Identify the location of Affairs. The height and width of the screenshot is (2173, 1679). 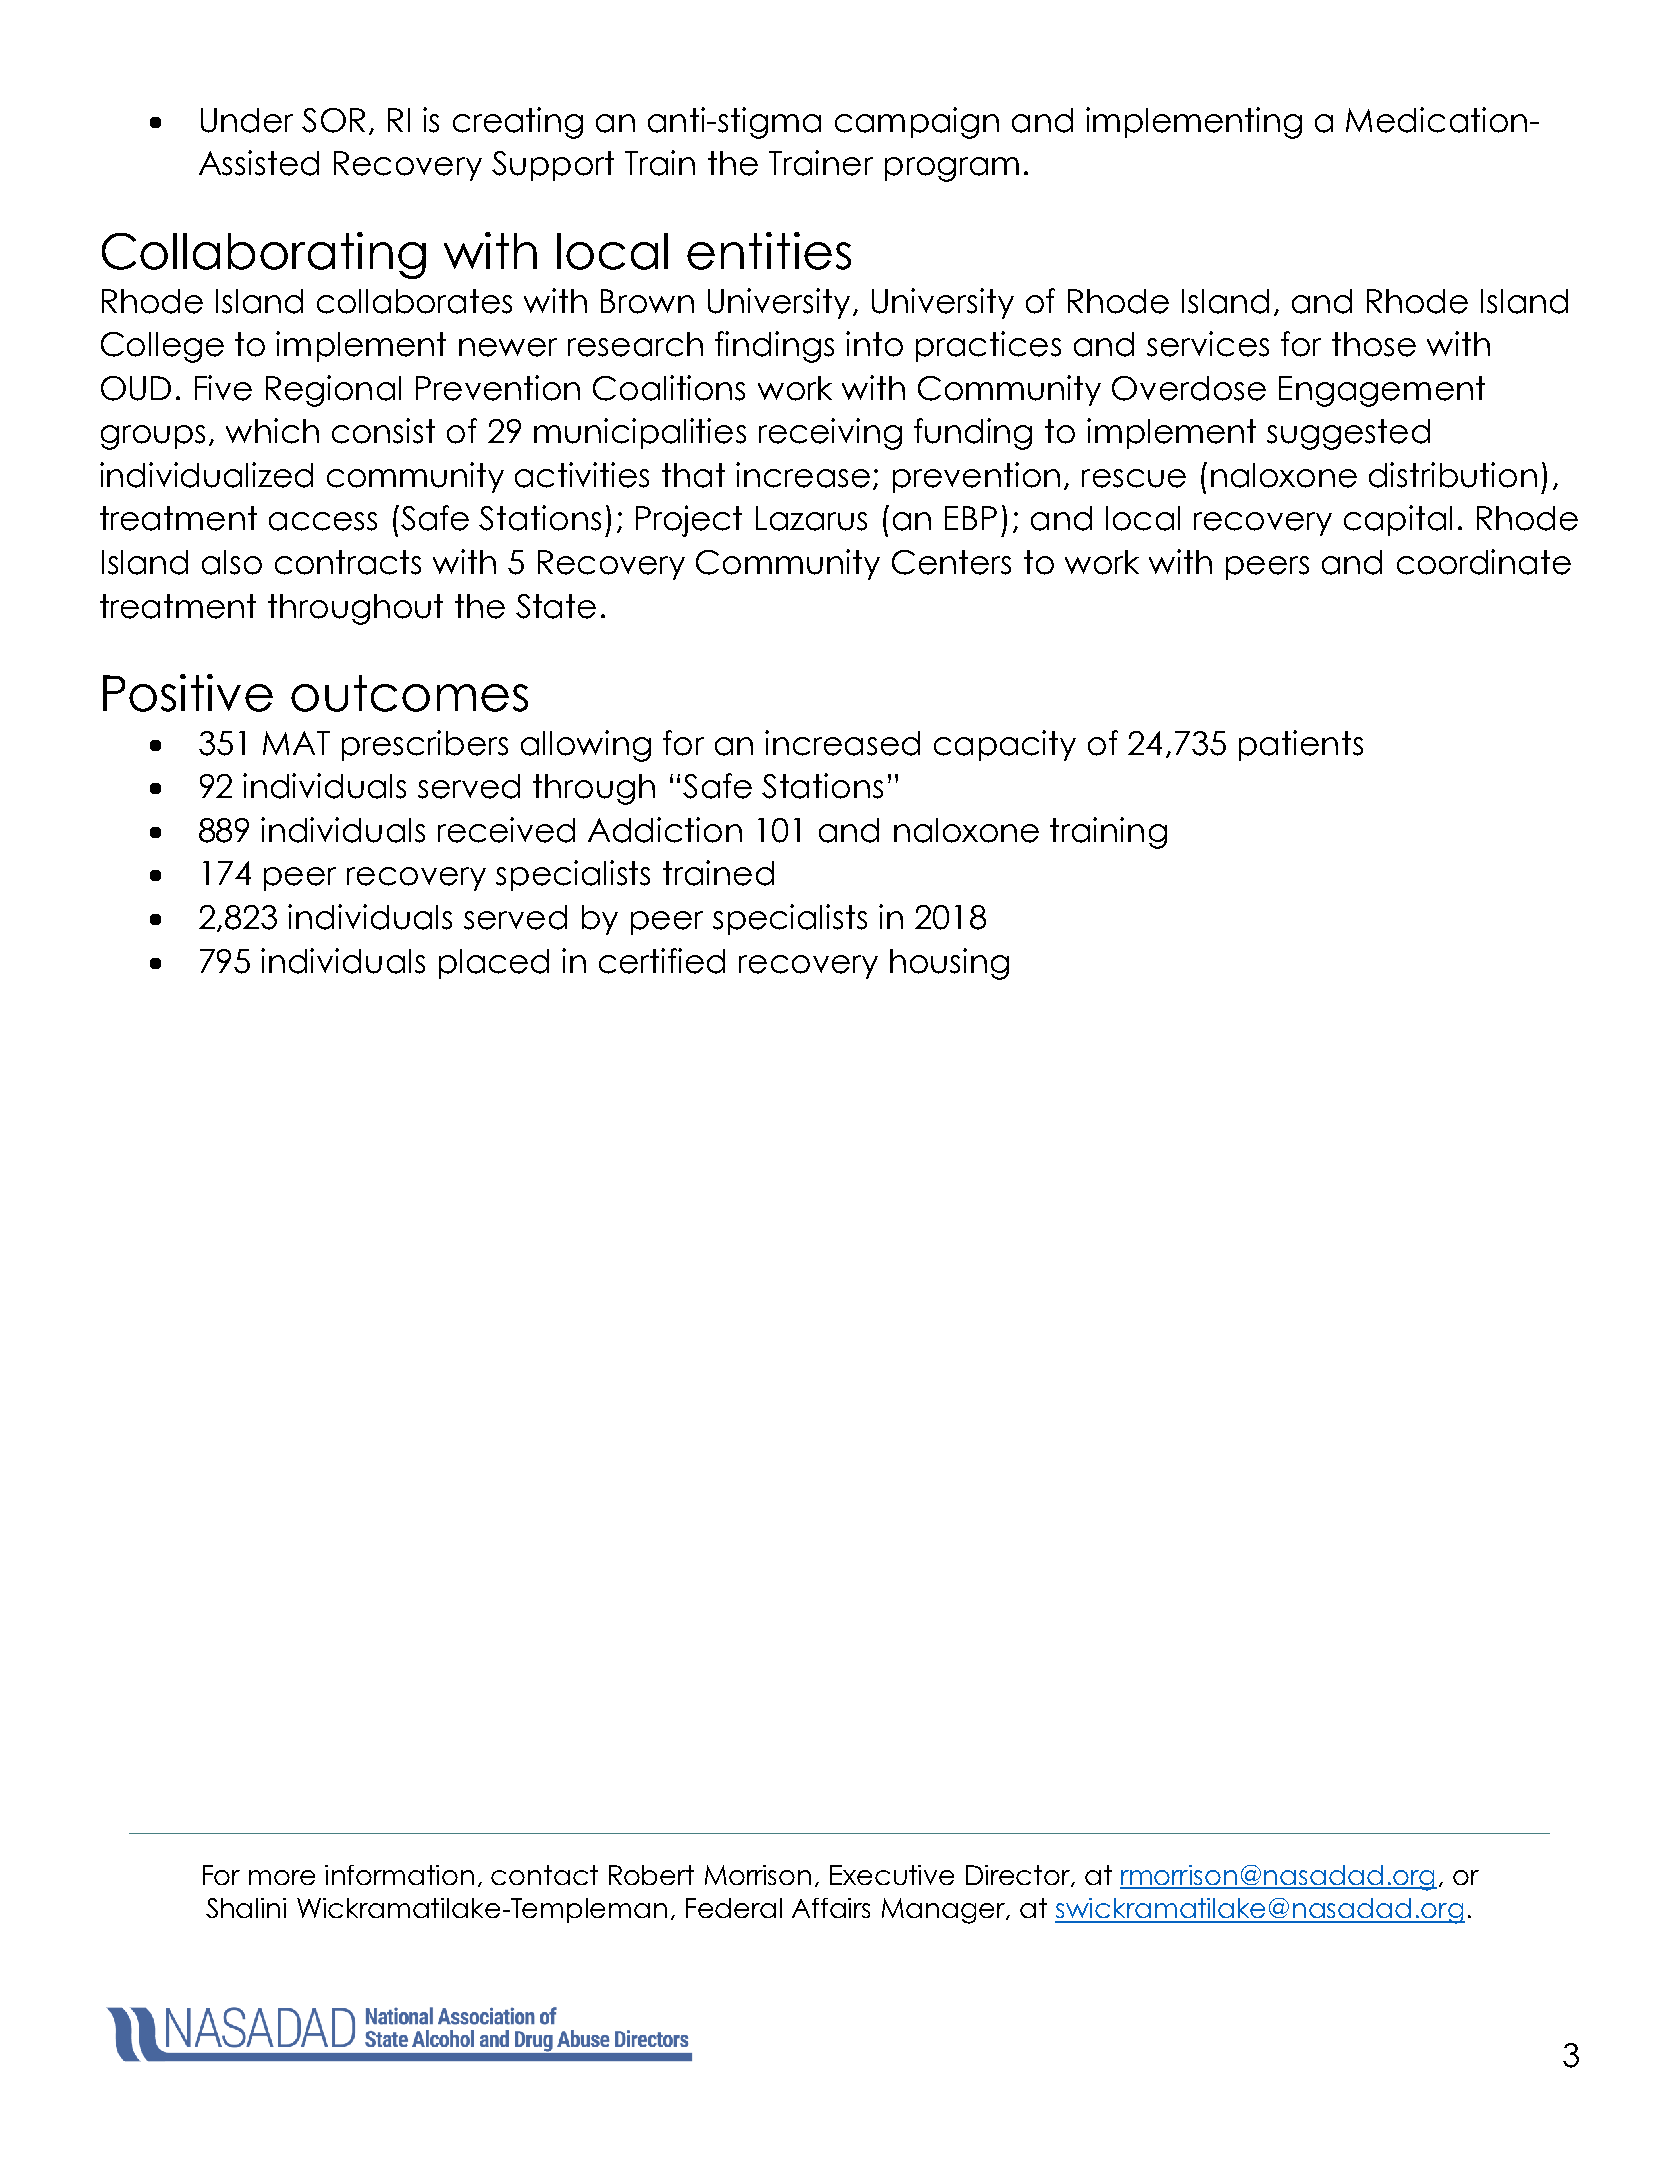
(831, 1908).
